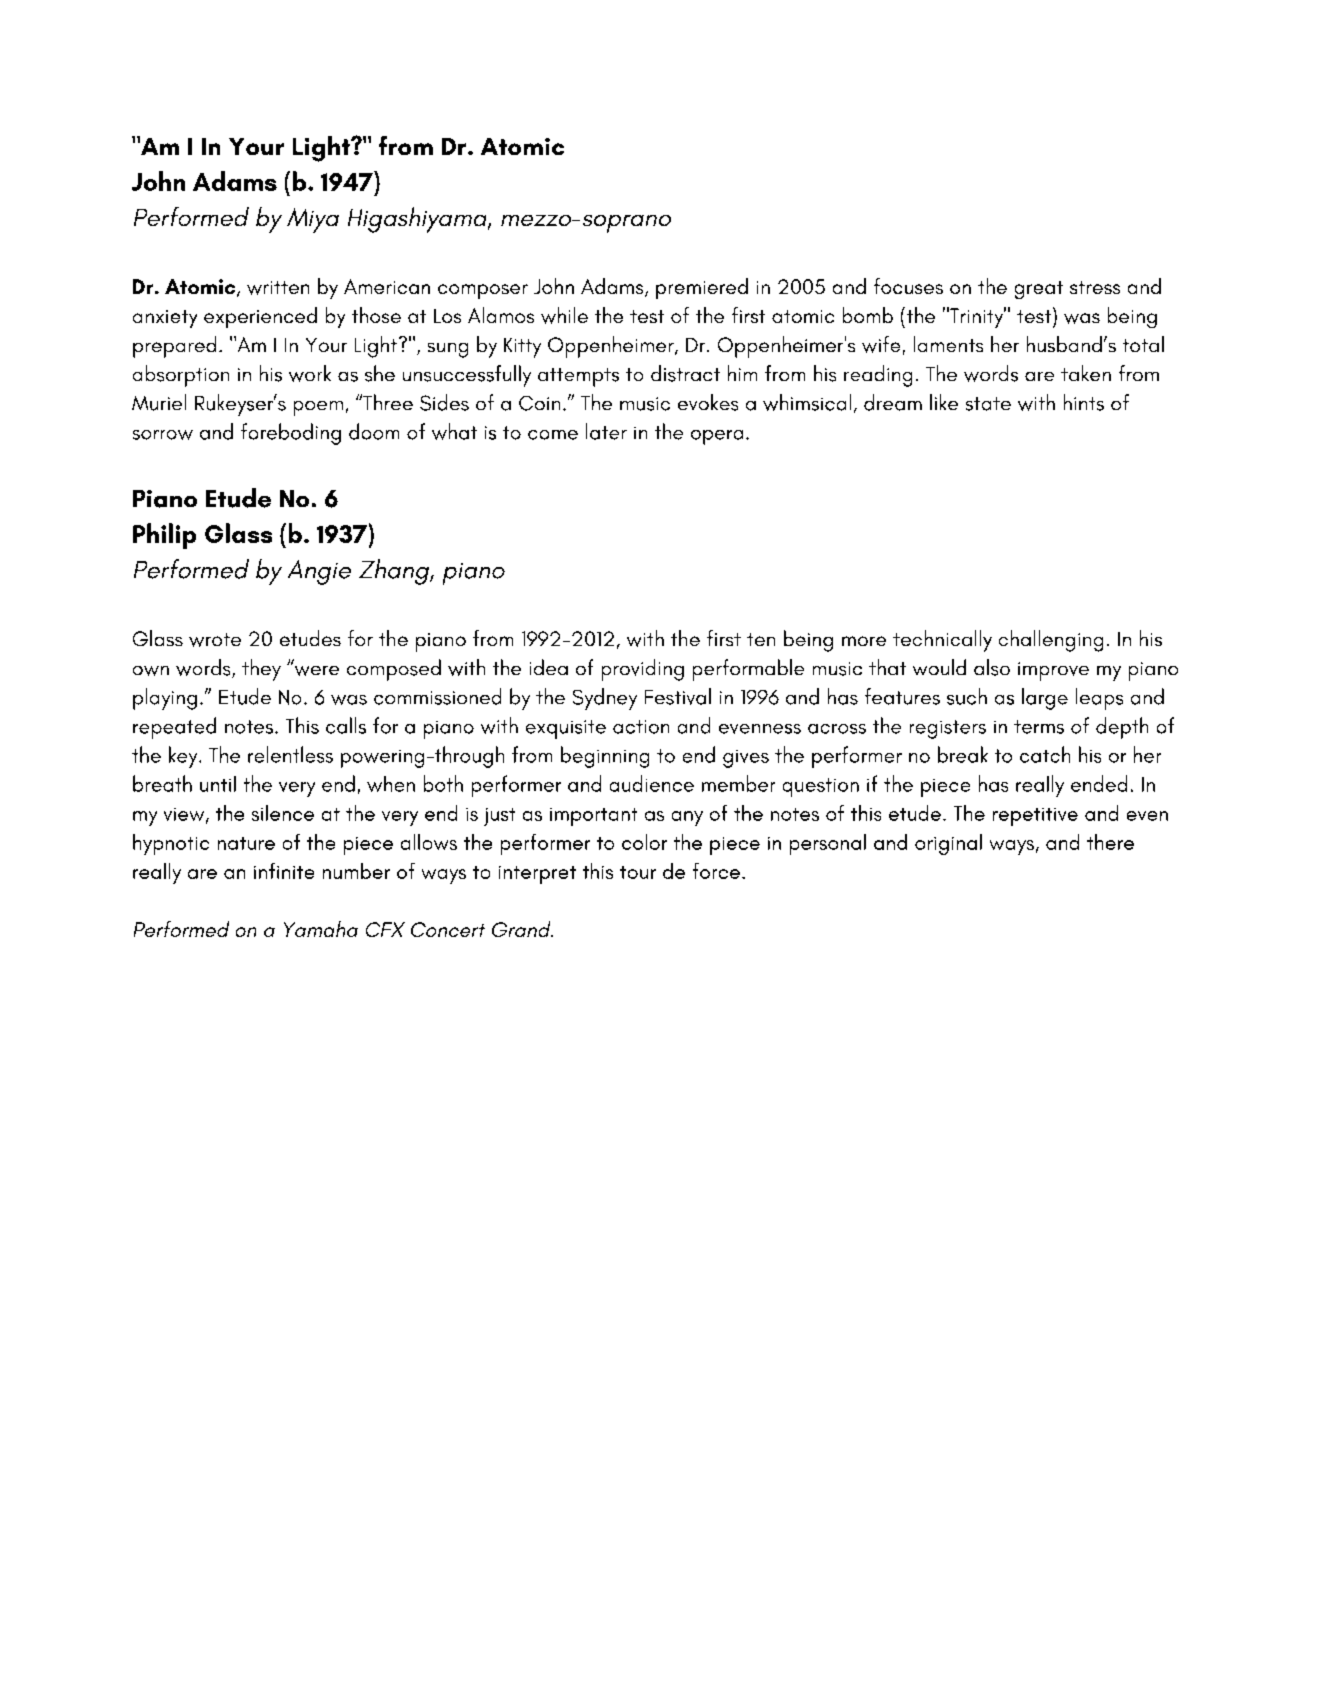 The width and height of the document is (1318, 1706). I want to click on premiered, so click(702, 288).
